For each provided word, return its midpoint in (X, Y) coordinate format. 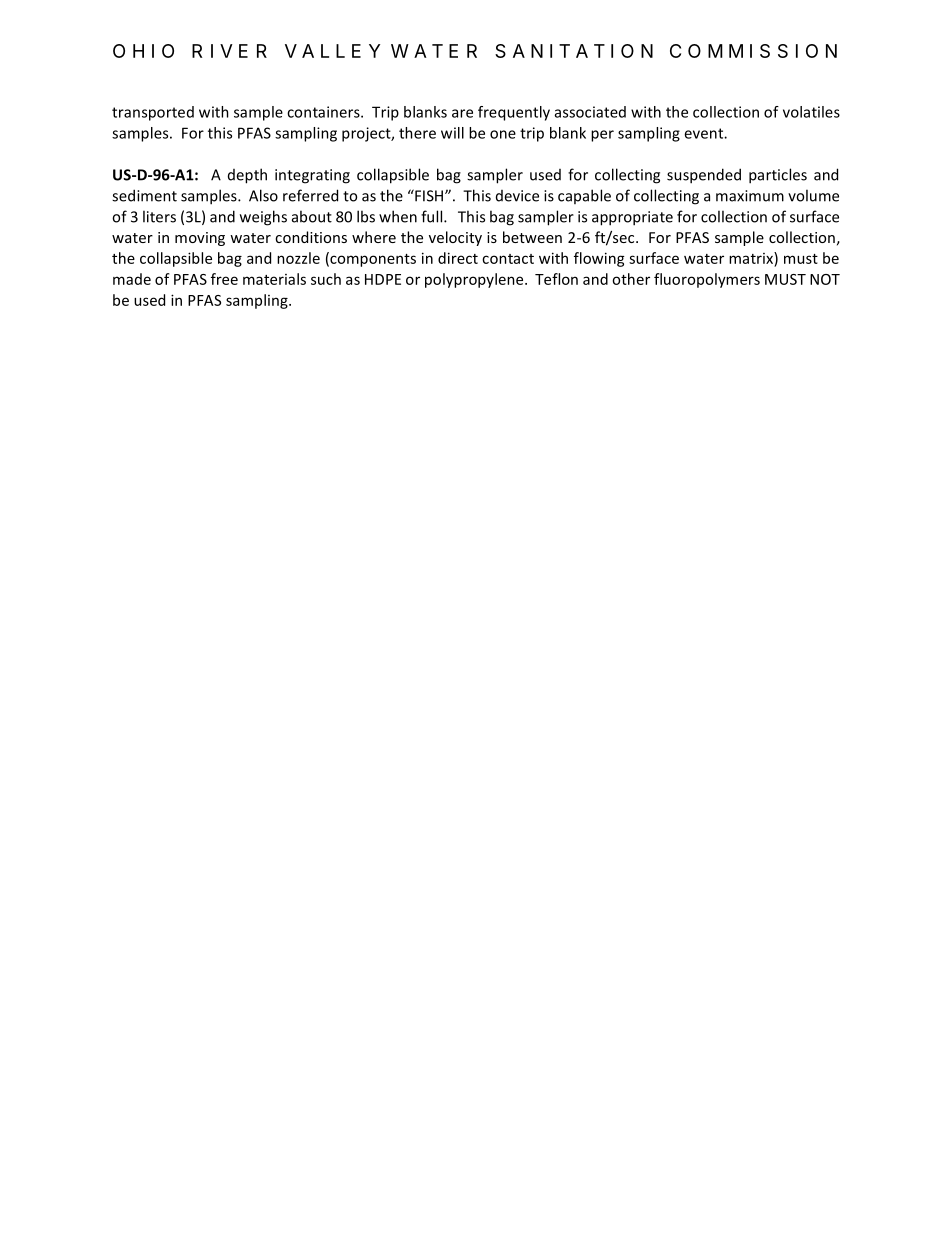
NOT (825, 279)
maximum (750, 196)
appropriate (632, 218)
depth (247, 176)
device (517, 196)
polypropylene (475, 280)
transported (153, 113)
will (452, 133)
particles (778, 176)
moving (200, 239)
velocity (455, 238)
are (462, 113)
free (224, 279)
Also (263, 195)
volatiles (811, 112)
